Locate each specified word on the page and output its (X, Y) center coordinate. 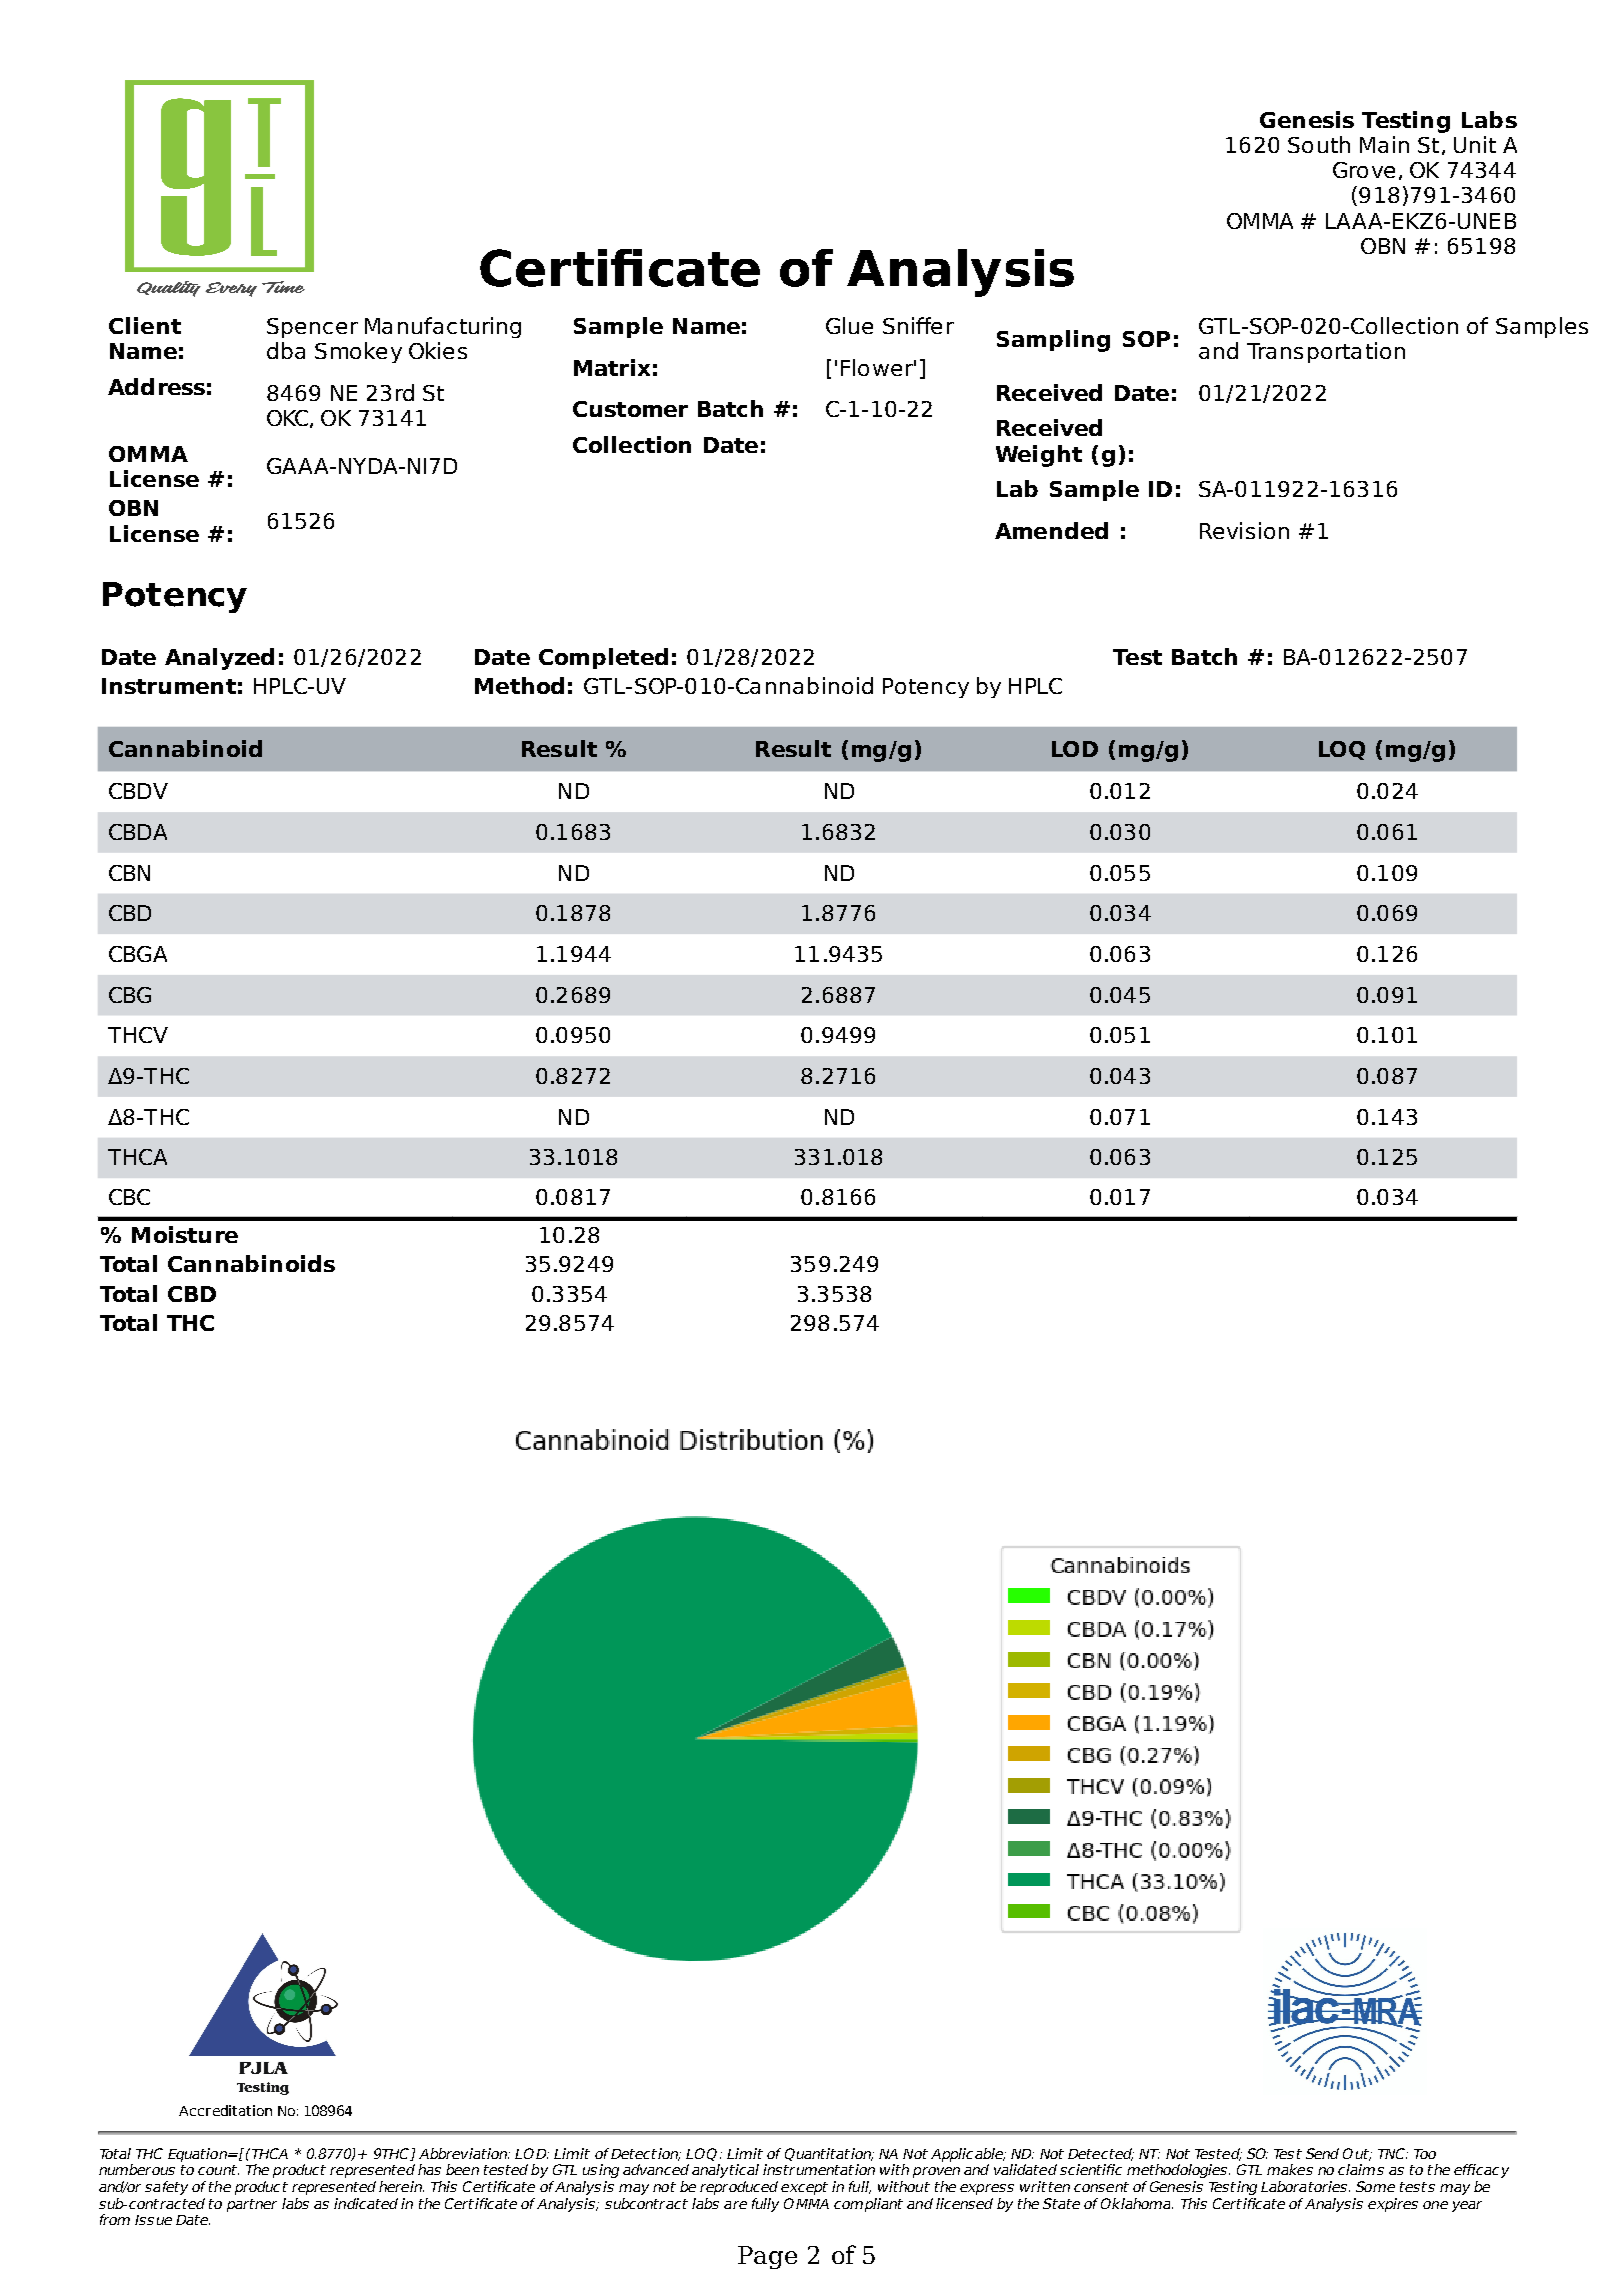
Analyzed (219, 659)
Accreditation (225, 2110)
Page (767, 2257)
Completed (603, 658)
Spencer (312, 328)
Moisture (185, 1234)
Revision (1244, 530)
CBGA (138, 954)
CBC (129, 1197)
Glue (849, 325)
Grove (1364, 170)
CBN (129, 873)
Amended (1051, 530)
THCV (138, 1035)
